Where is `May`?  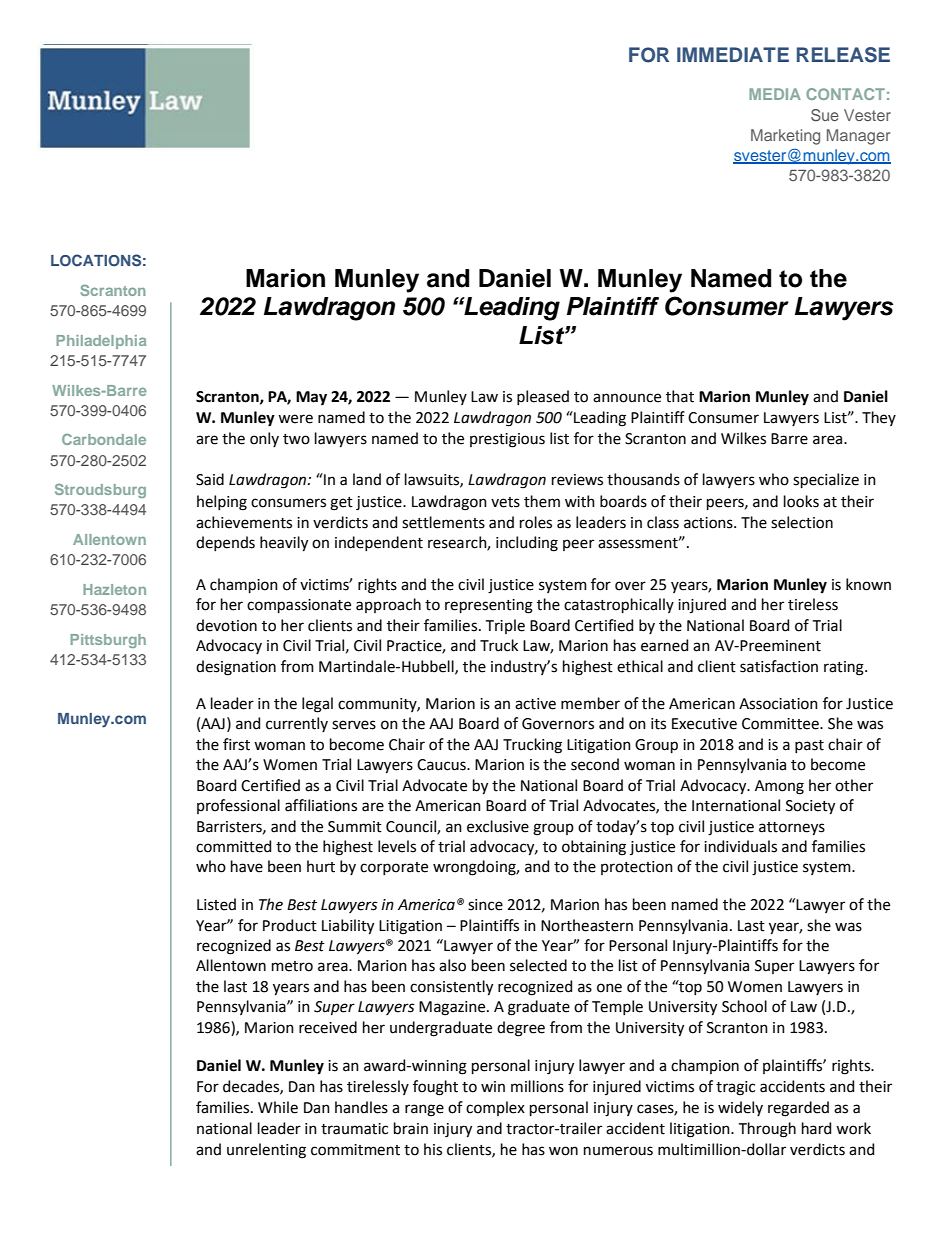 May is located at coordinates (311, 398).
